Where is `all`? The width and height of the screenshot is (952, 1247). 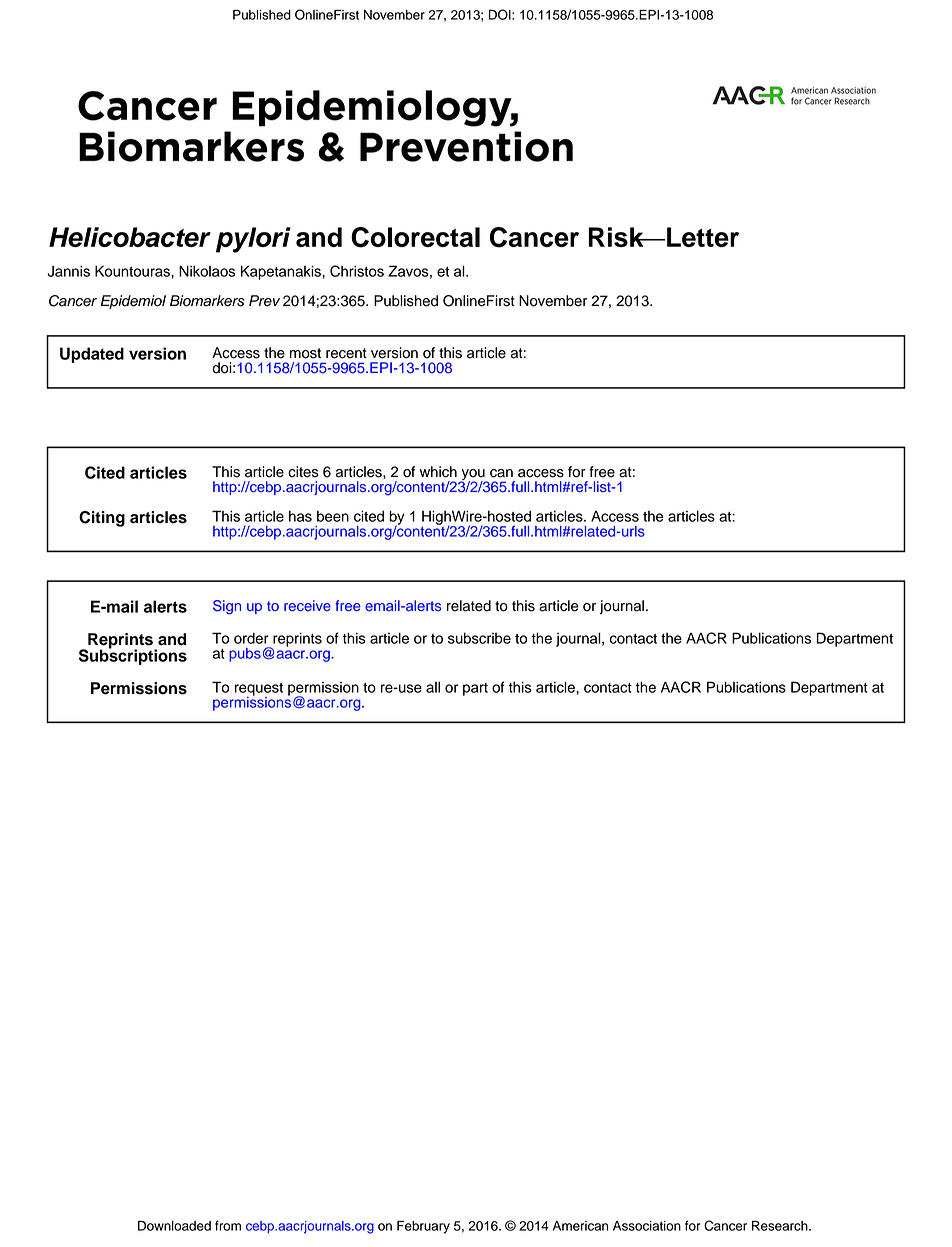
all is located at coordinates (433, 687).
